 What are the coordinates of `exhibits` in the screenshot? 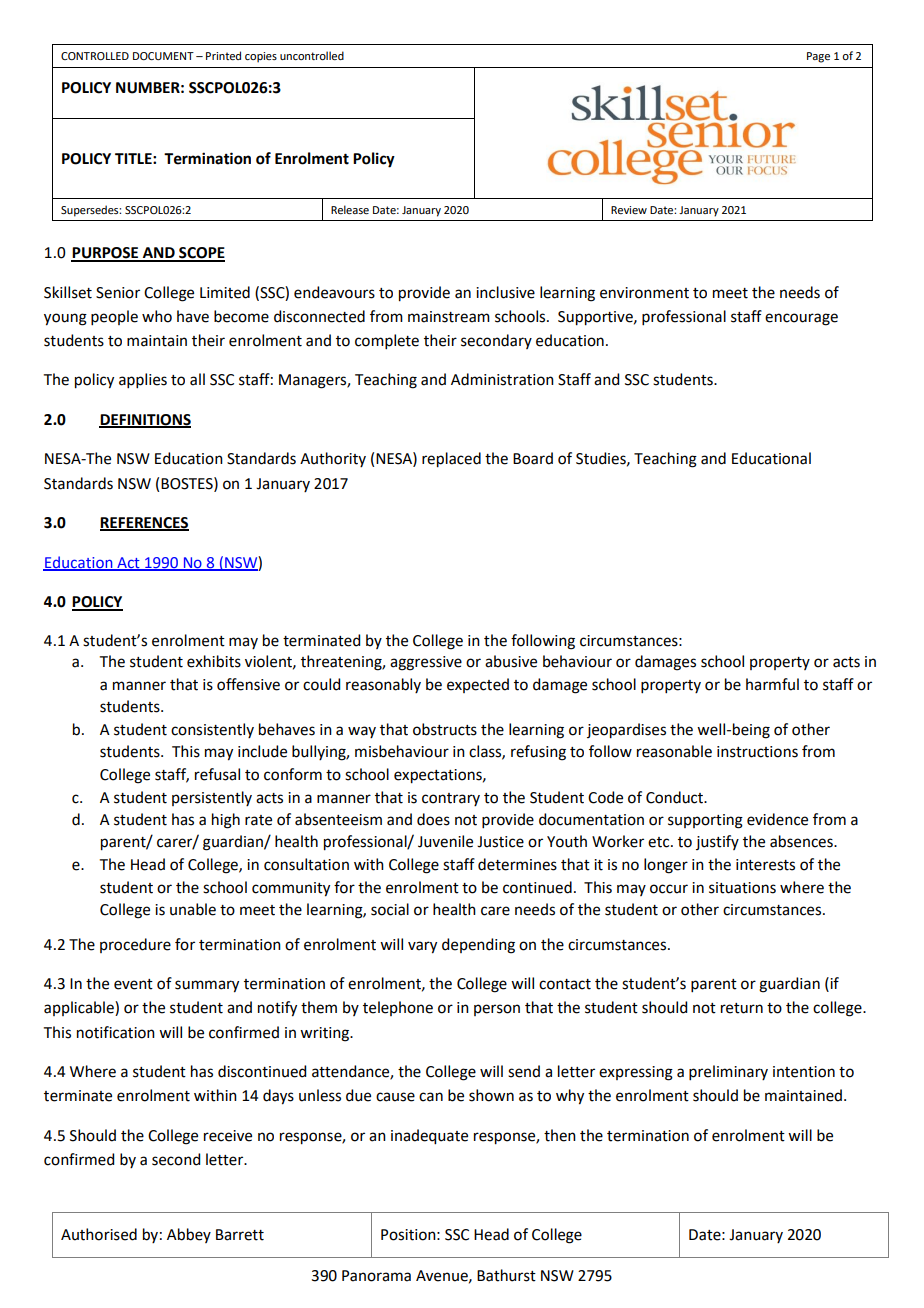 It's located at (214, 661).
